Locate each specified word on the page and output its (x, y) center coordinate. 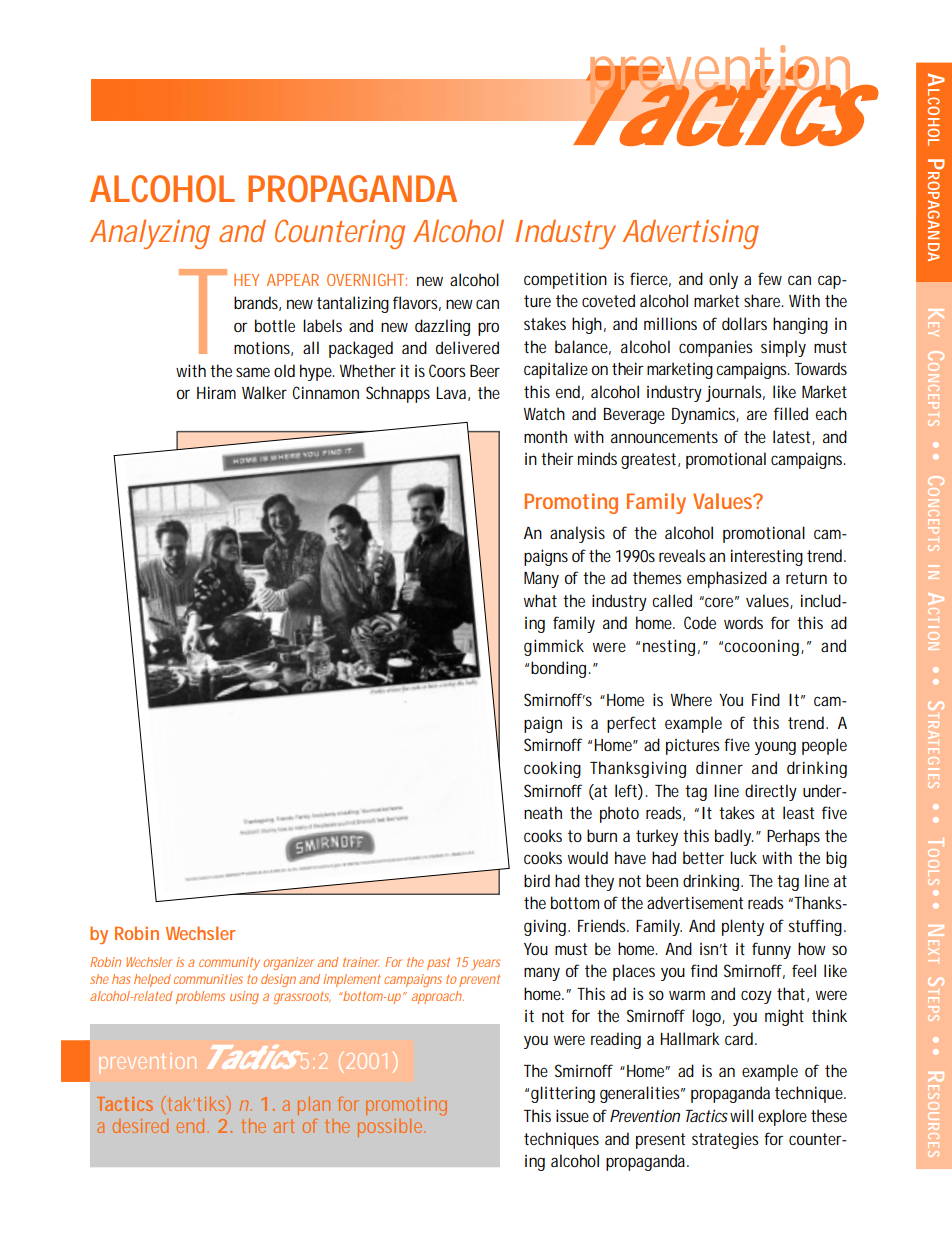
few (770, 278)
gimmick (554, 647)
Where (691, 699)
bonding (560, 669)
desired (140, 1126)
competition (565, 280)
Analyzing (150, 234)
